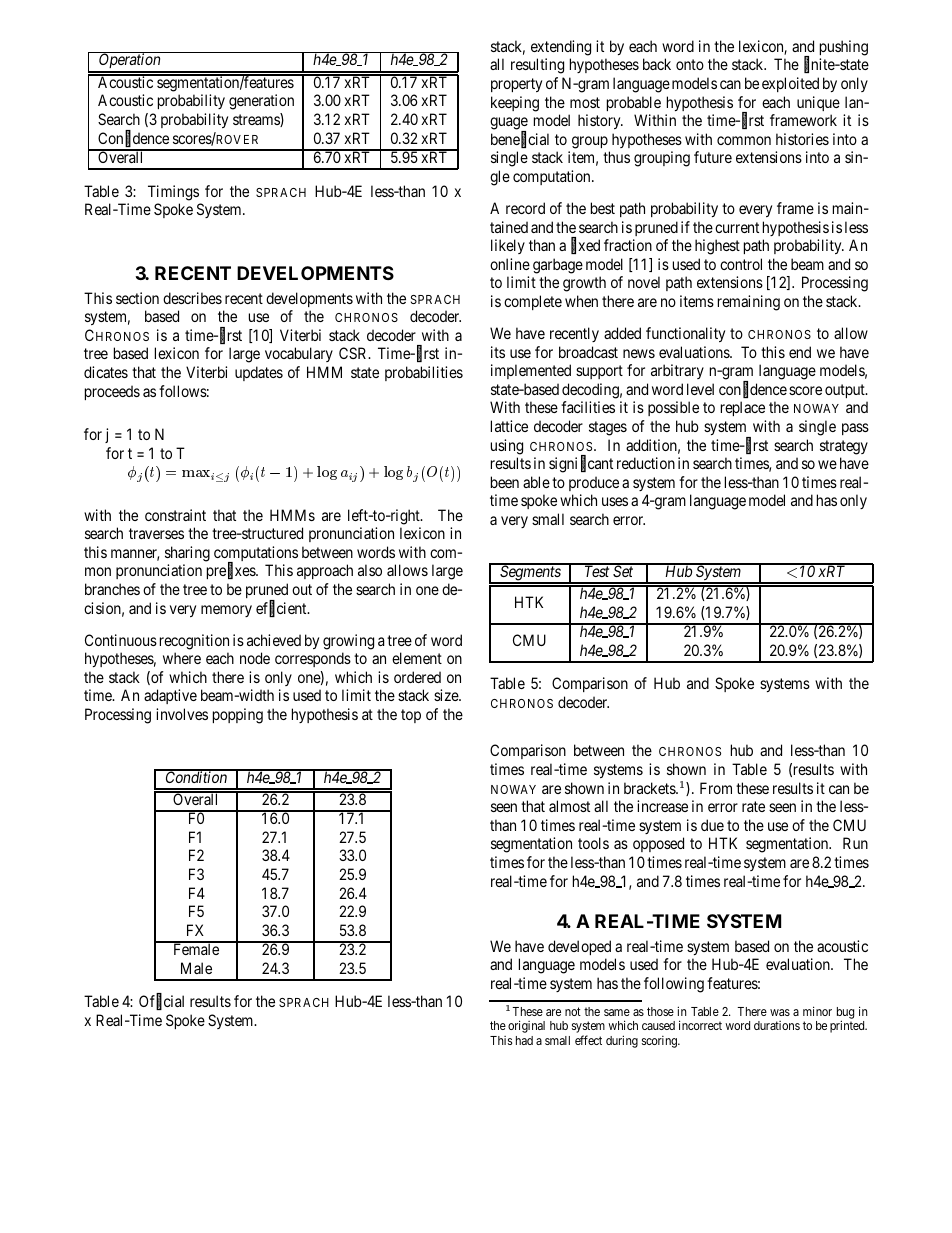  I want to click on been, so click(505, 482).
